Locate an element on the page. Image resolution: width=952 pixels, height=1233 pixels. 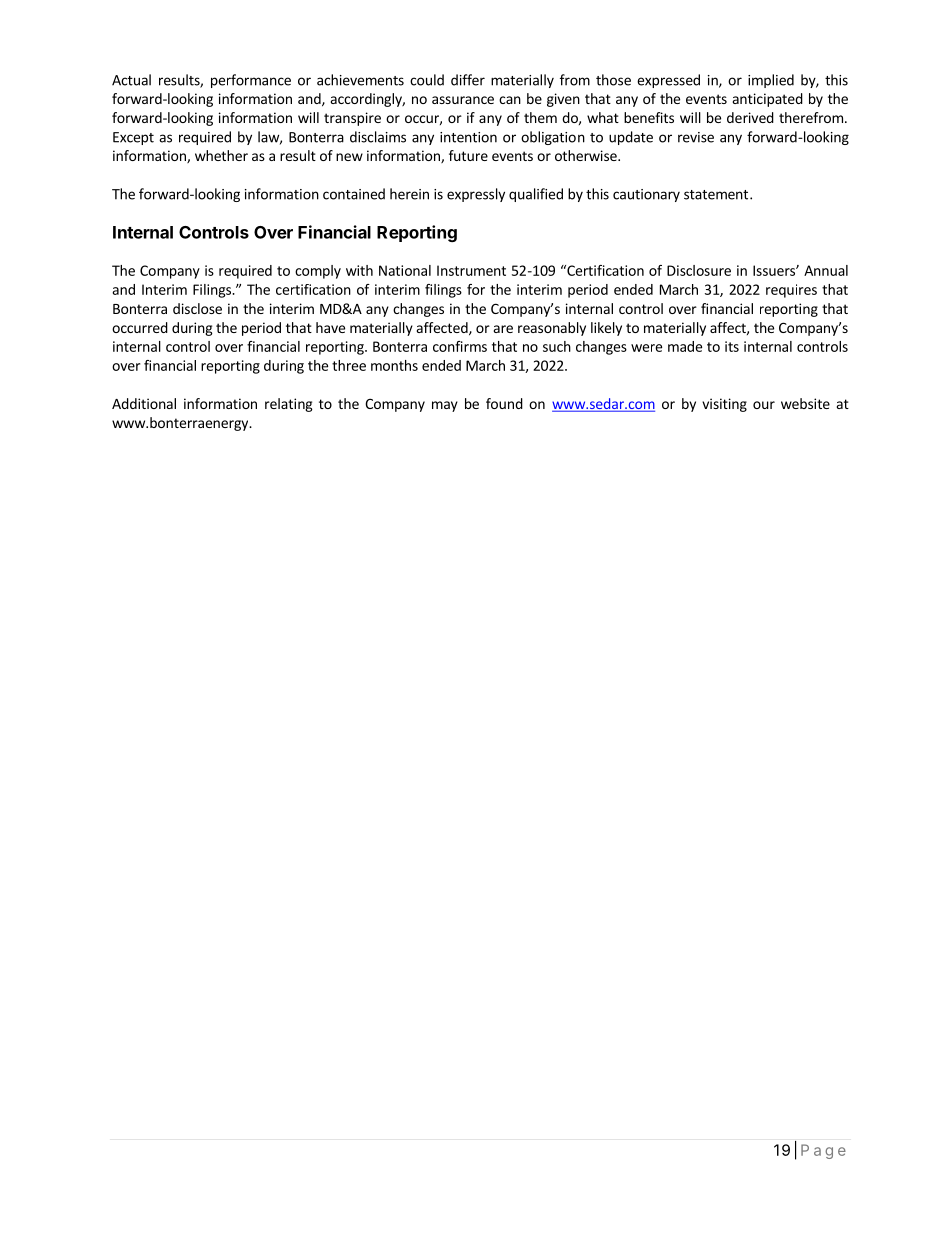
differ is located at coordinates (468, 80).
